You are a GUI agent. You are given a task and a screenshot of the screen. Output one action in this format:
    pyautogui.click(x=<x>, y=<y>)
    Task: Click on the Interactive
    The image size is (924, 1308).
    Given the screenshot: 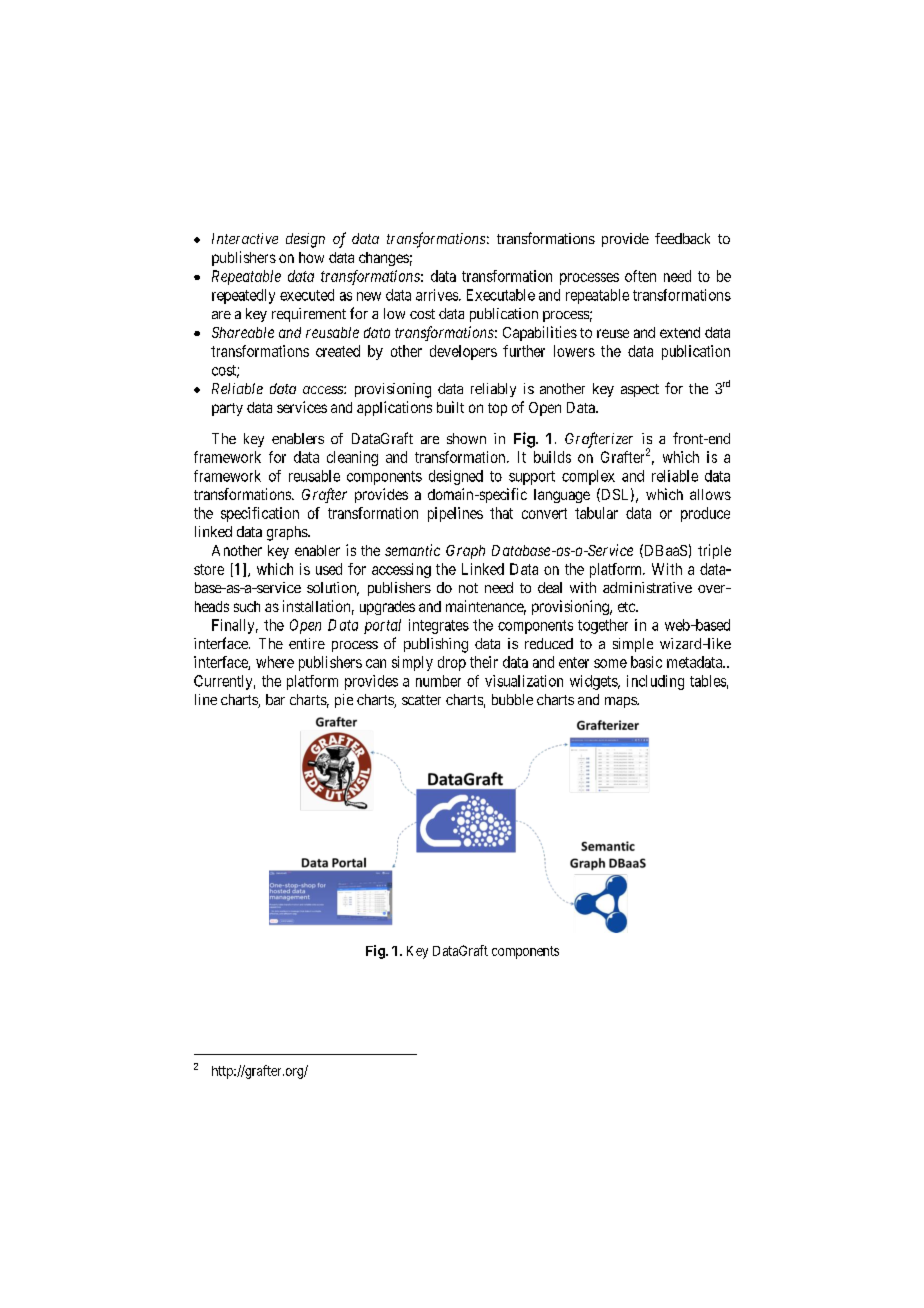 What is the action you would take?
    pyautogui.click(x=245, y=238)
